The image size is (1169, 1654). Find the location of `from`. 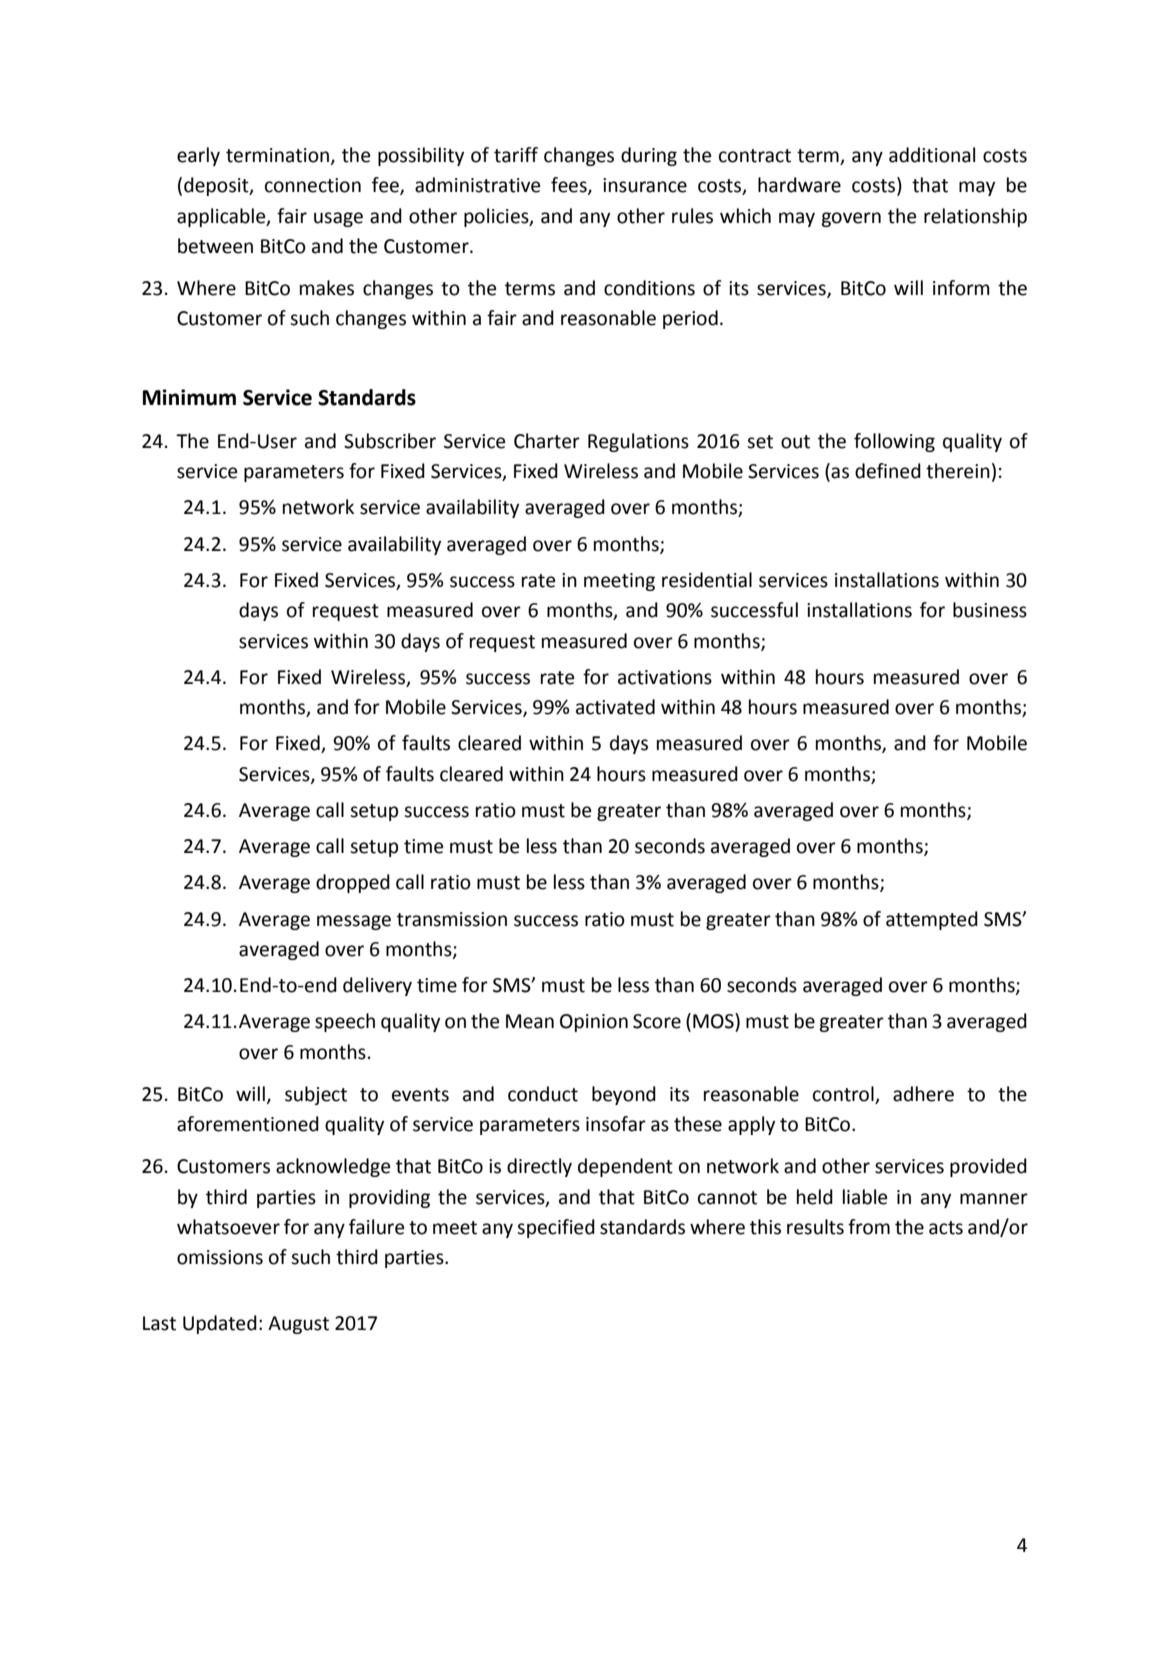

from is located at coordinates (869, 1227).
